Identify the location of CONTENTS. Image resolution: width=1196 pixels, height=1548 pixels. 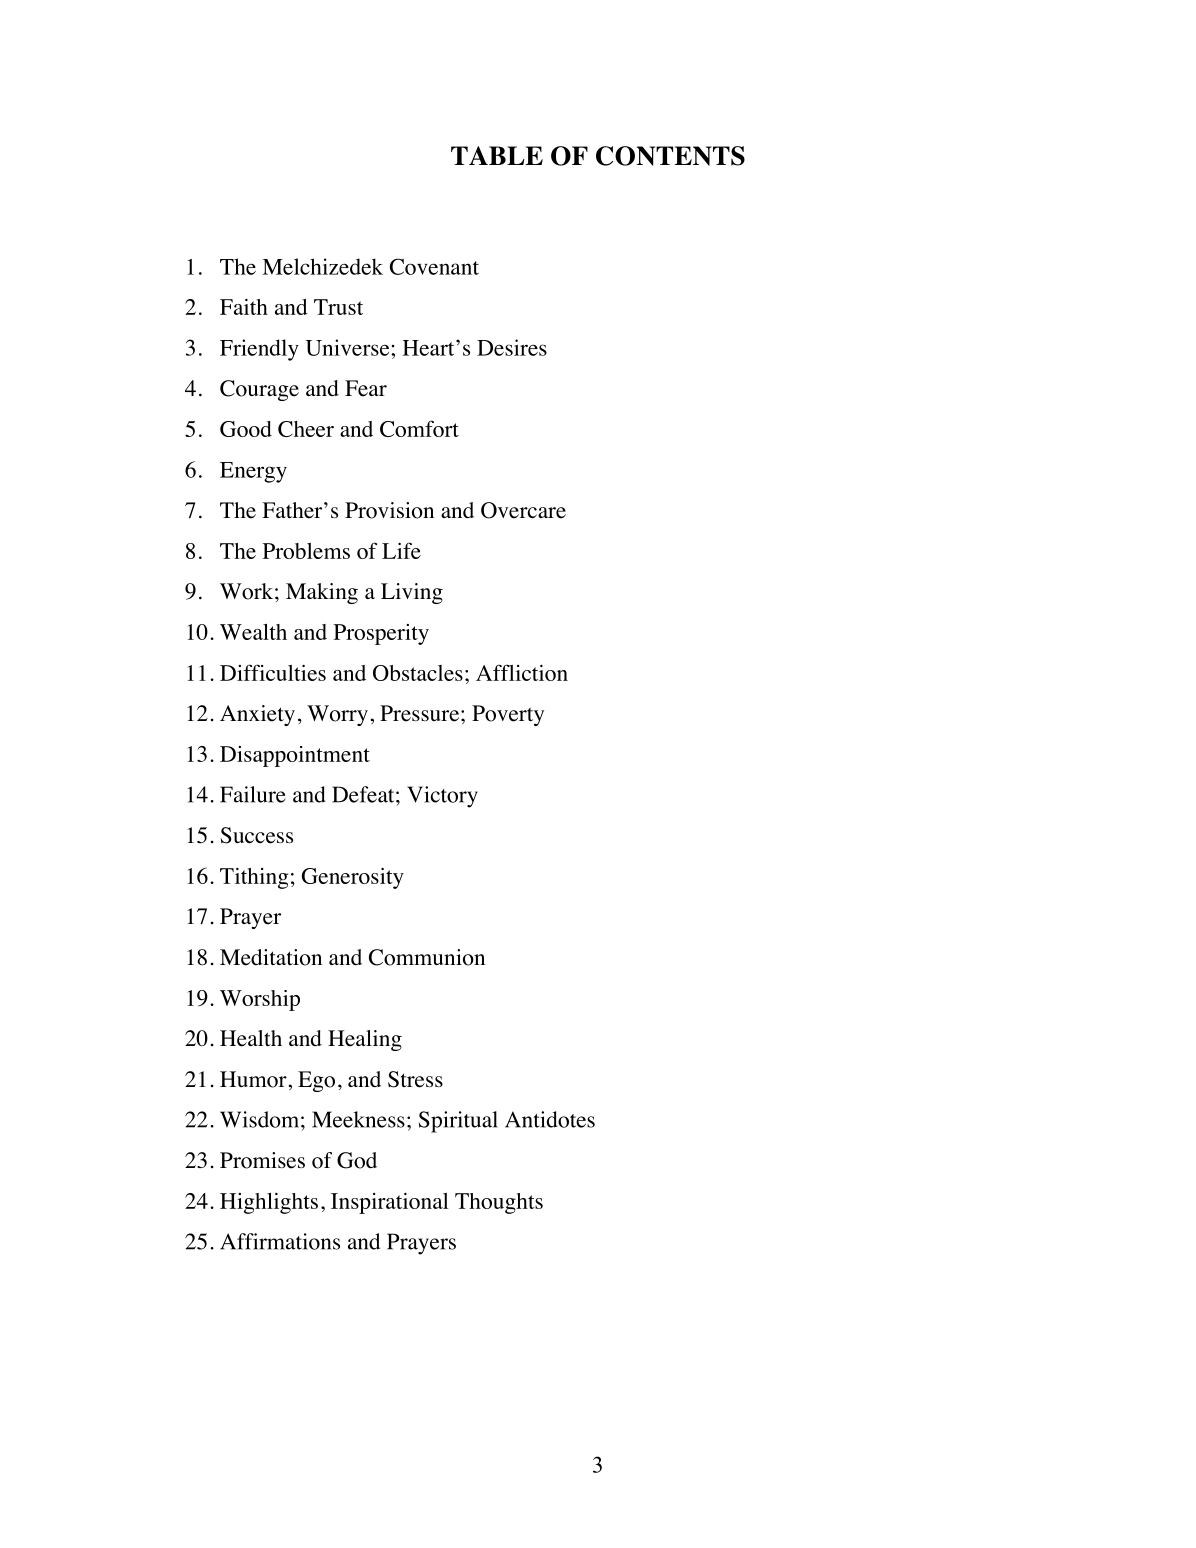
(670, 156).
